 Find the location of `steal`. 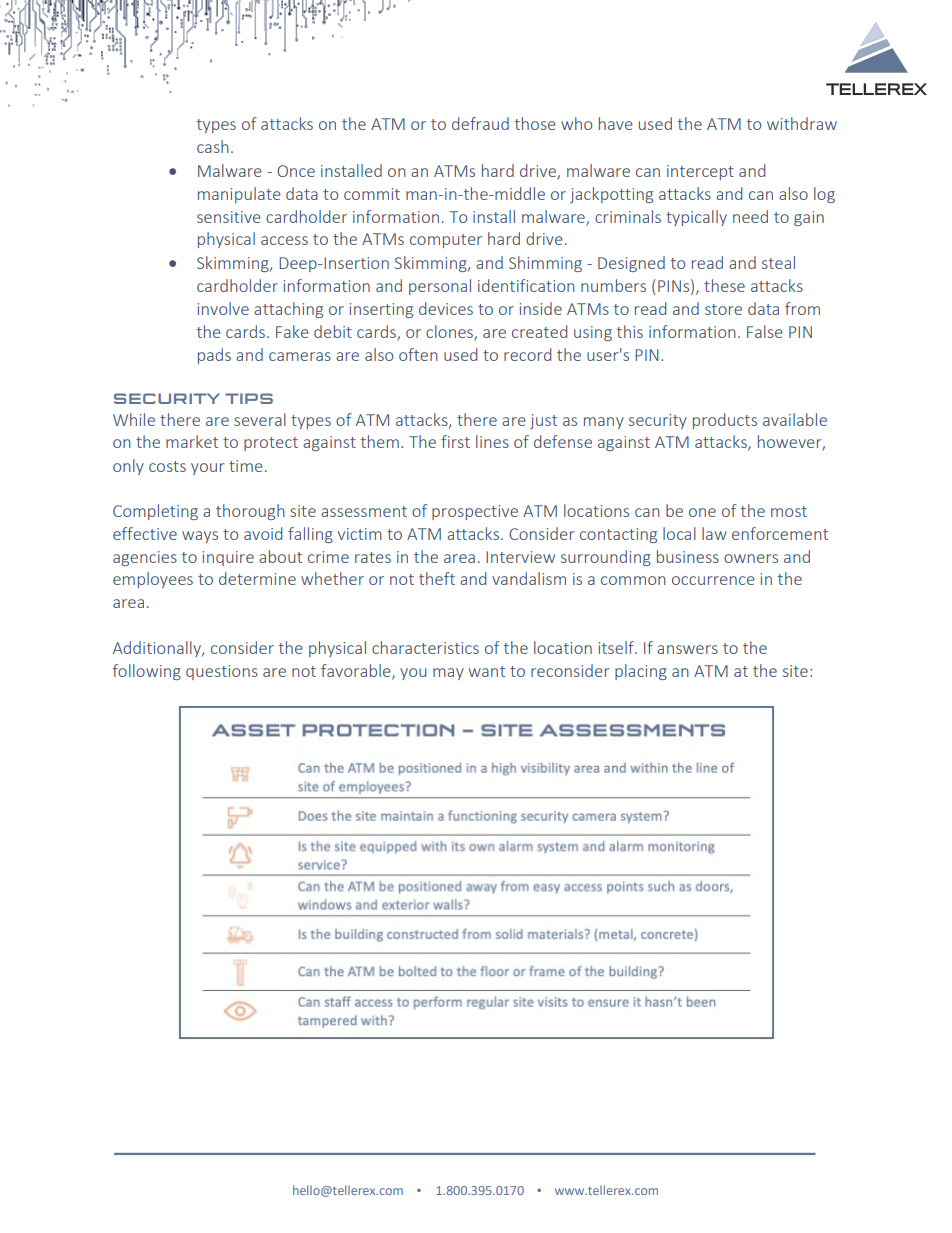

steal is located at coordinates (778, 262).
